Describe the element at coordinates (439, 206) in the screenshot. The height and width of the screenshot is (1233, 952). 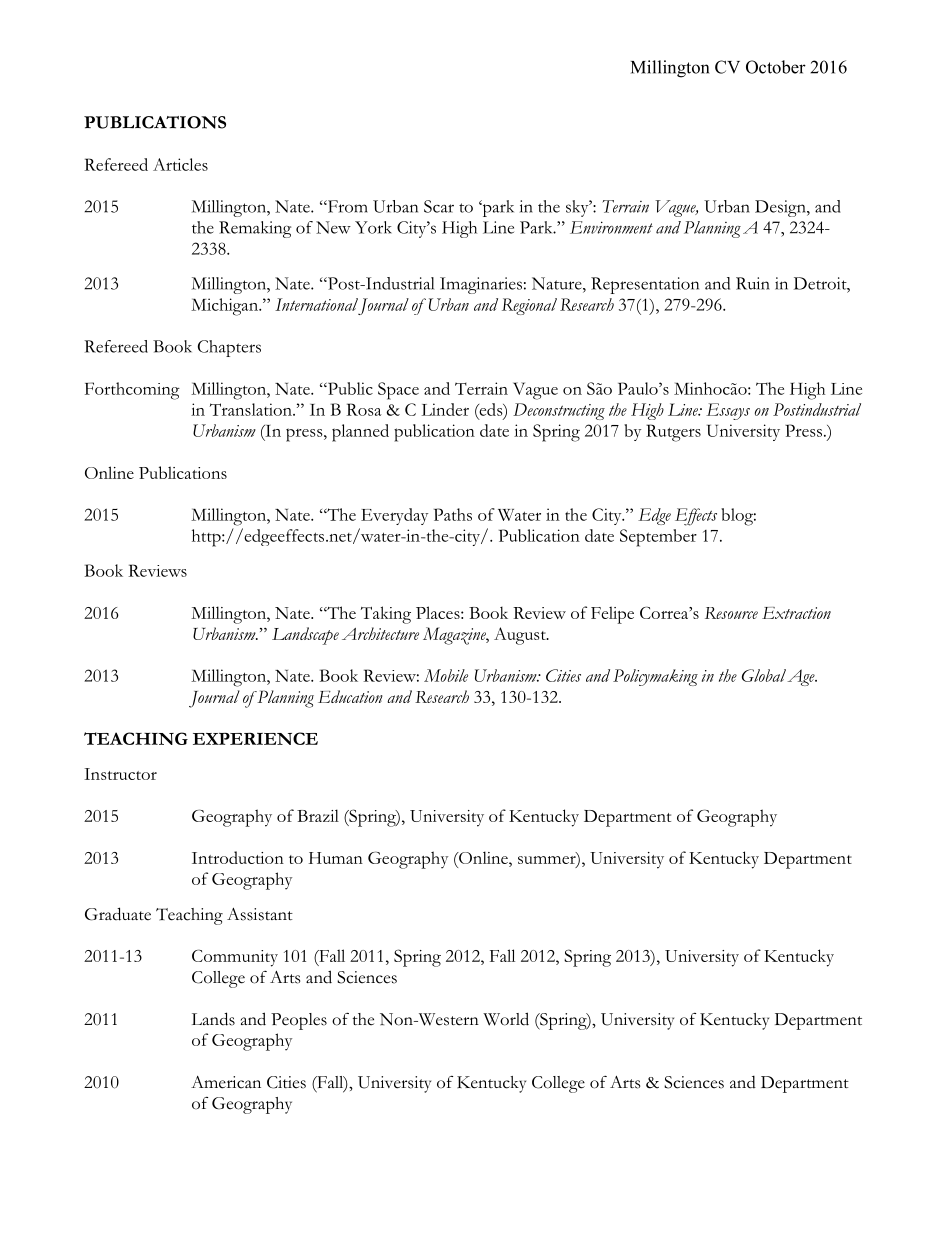
I see `Scar` at that location.
